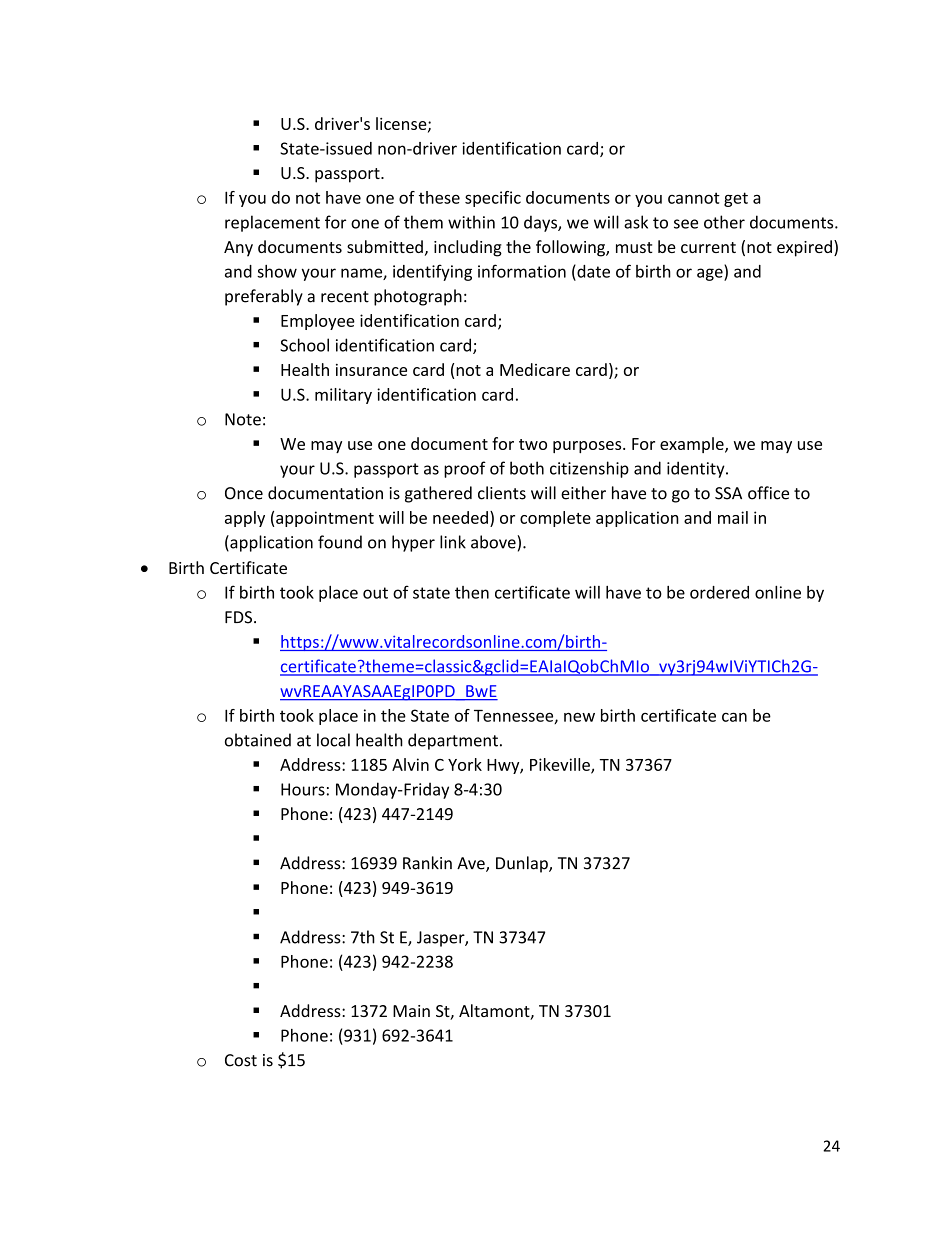 This screenshot has width=952, height=1233. I want to click on ordered, so click(719, 592).
